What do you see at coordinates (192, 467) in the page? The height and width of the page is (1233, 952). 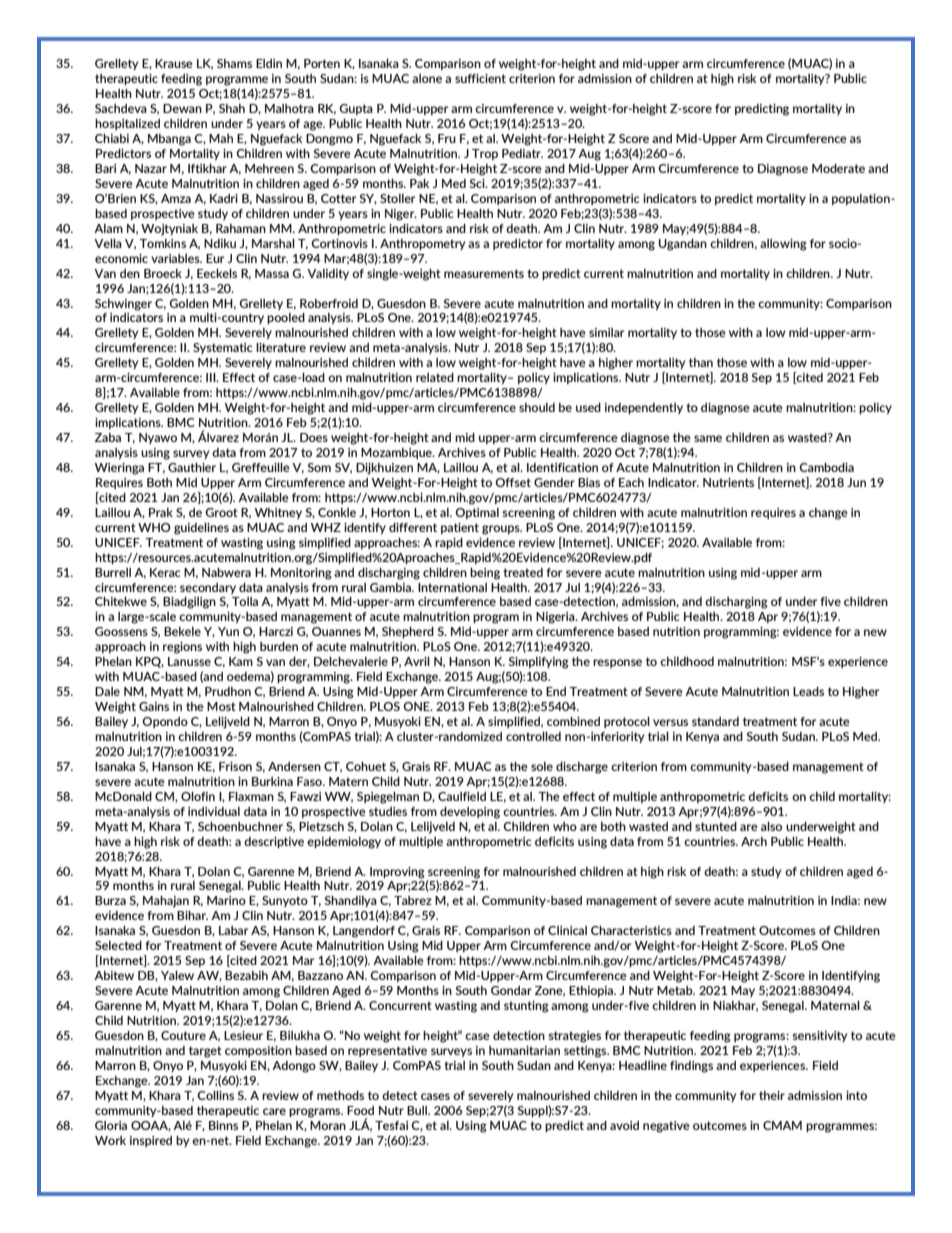 I see `Gauthier` at bounding box center [192, 467].
